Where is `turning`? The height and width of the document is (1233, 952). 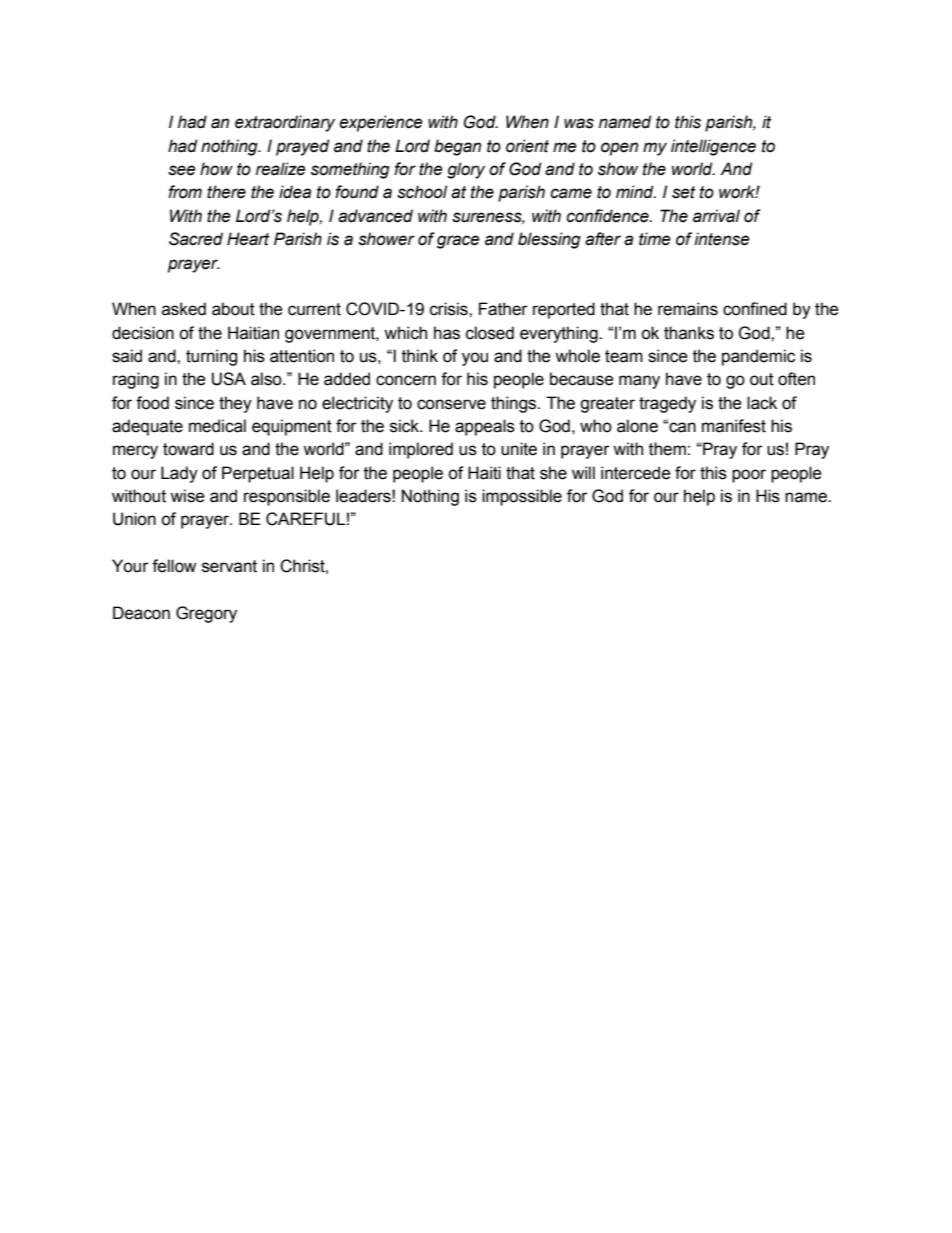
turning is located at coordinates (211, 357).
